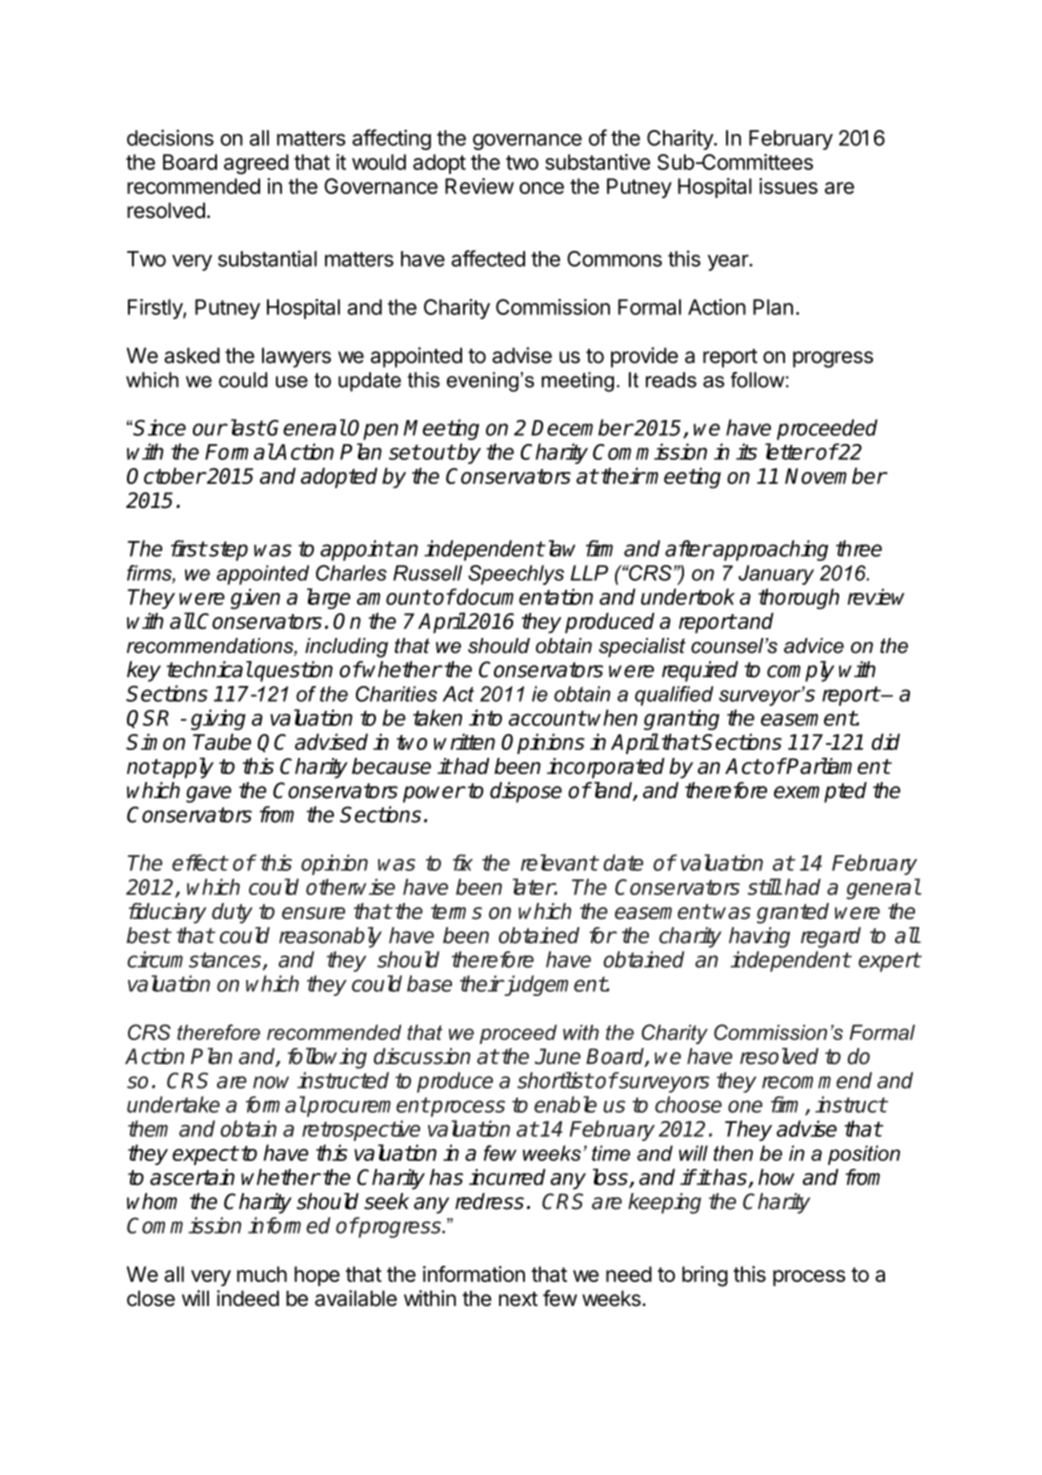 This screenshot has height=1475, width=1042. What do you see at coordinates (256, 164) in the screenshot?
I see `agreed` at bounding box center [256, 164].
